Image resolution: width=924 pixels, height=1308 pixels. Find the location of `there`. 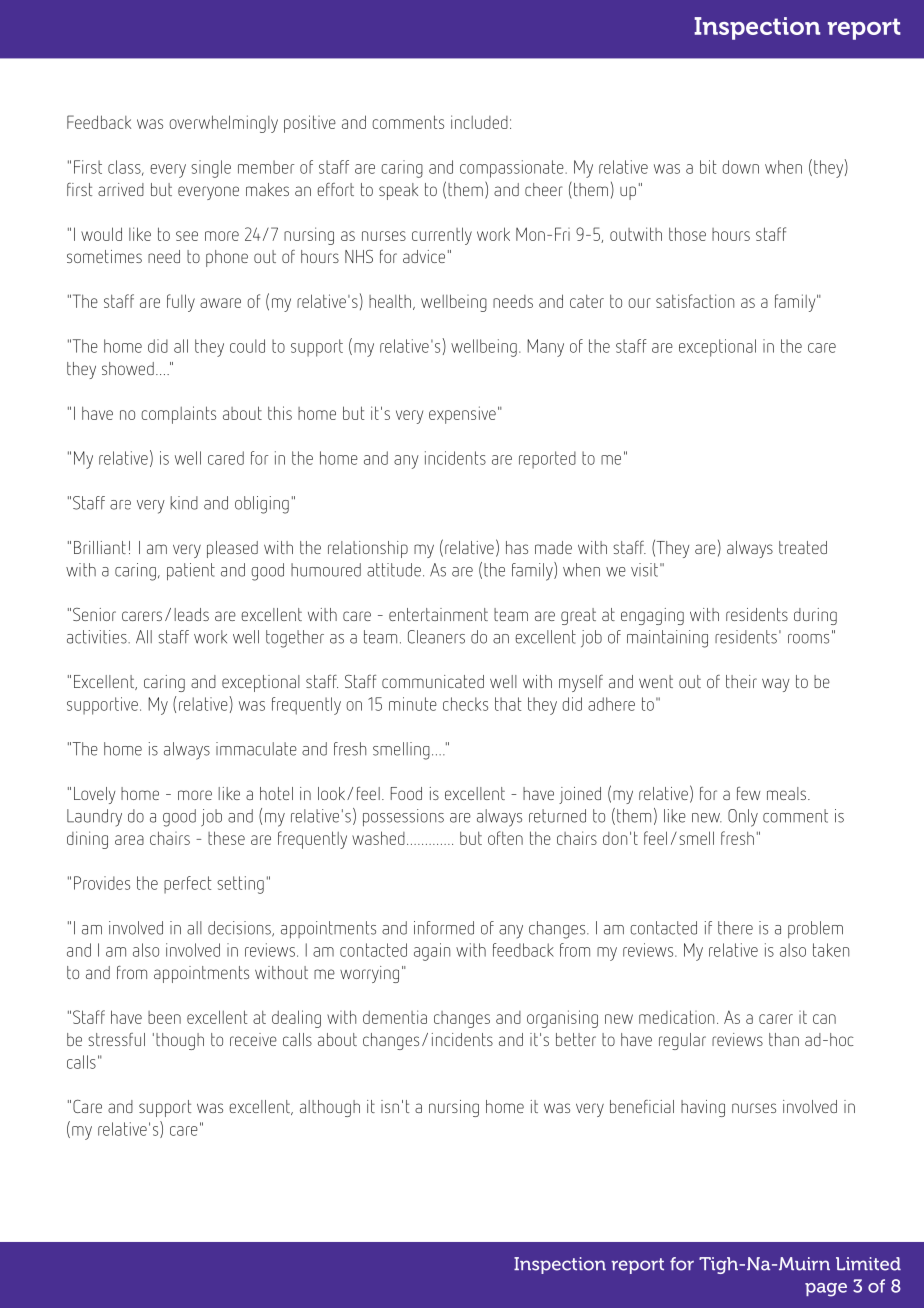

there is located at coordinates (735, 928).
